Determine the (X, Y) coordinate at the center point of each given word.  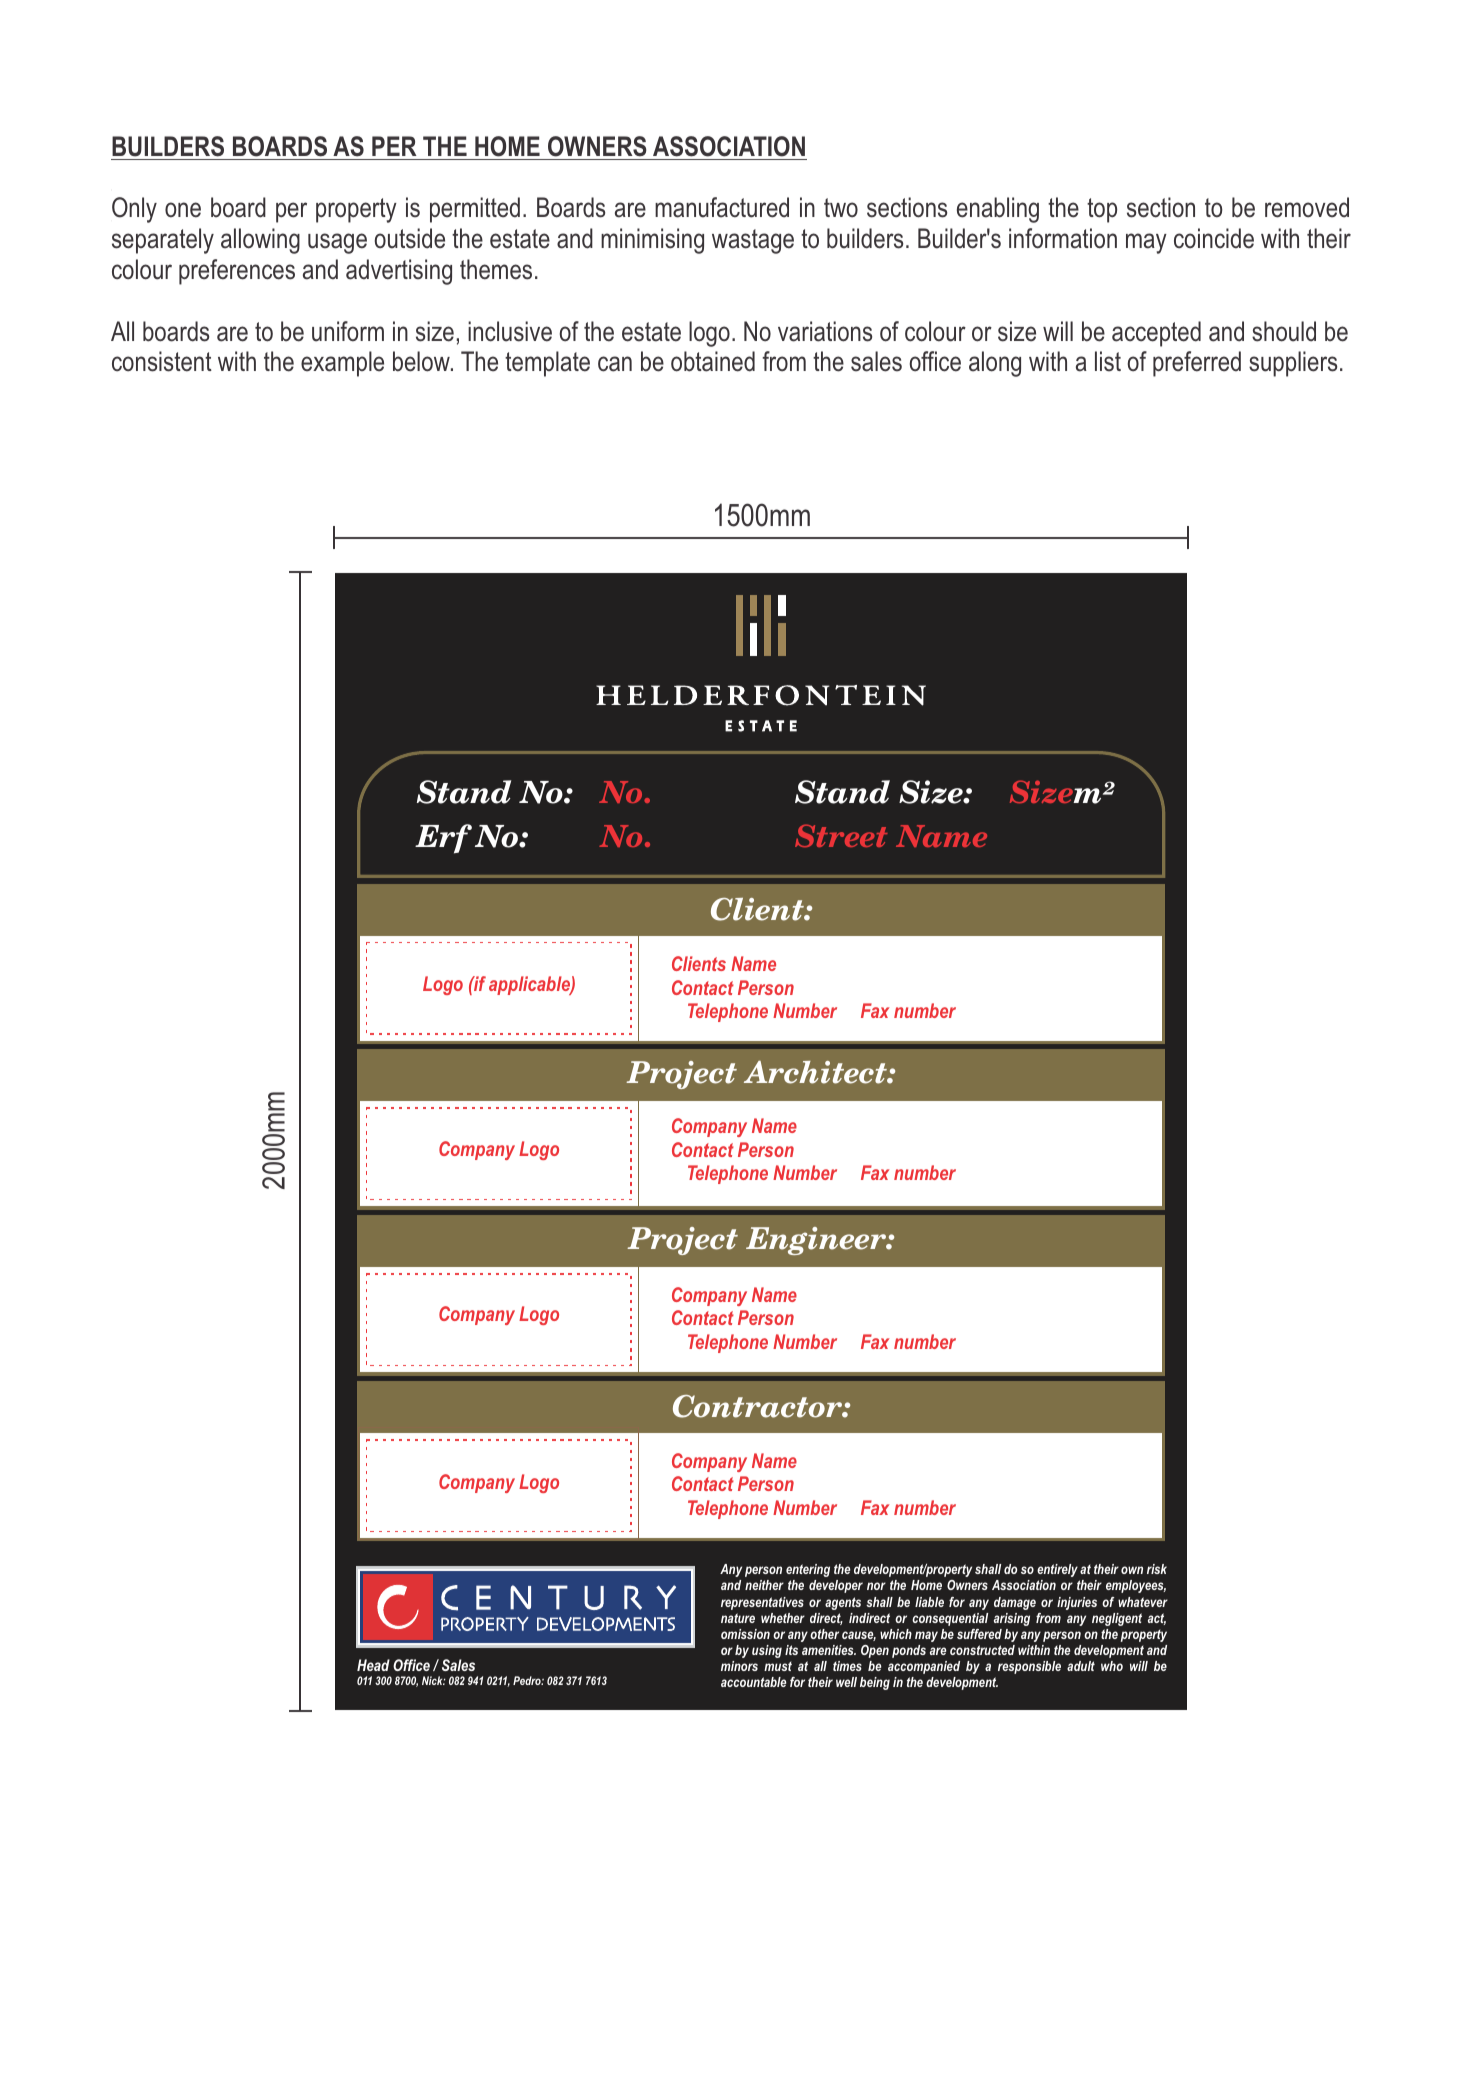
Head (373, 1665)
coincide (1214, 238)
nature (738, 1618)
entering (808, 1570)
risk (1157, 1569)
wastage (753, 241)
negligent (1117, 1619)
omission (745, 1634)
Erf (443, 839)
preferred (1197, 364)
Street (841, 835)
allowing (260, 241)
